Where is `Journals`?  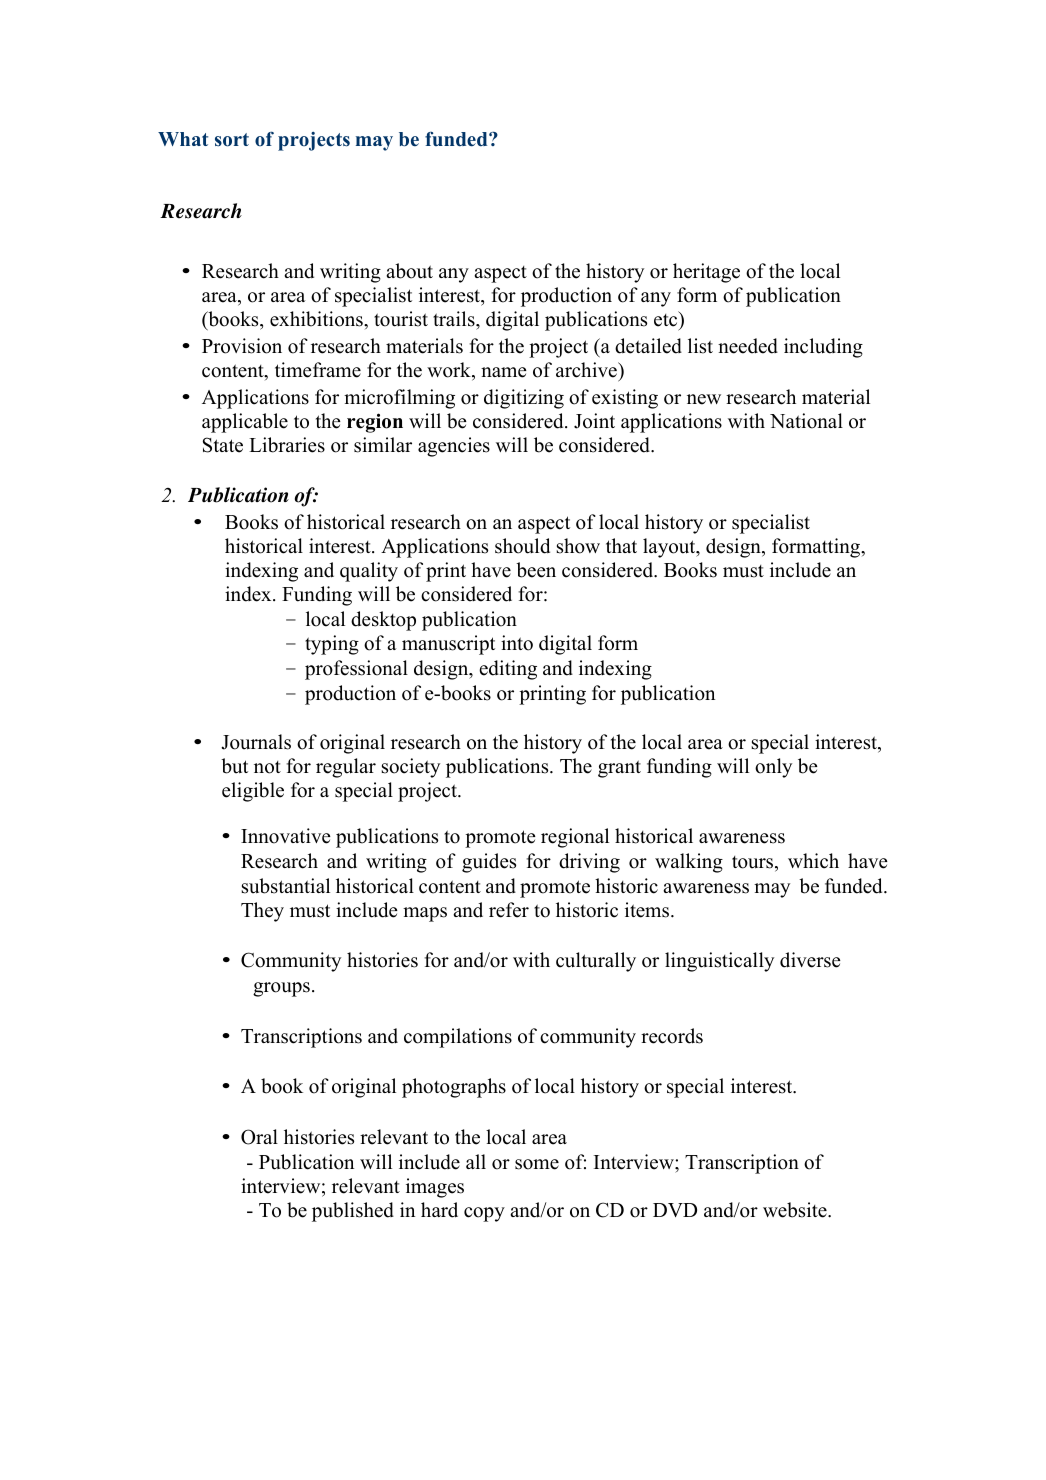
Journals is located at coordinates (256, 742).
